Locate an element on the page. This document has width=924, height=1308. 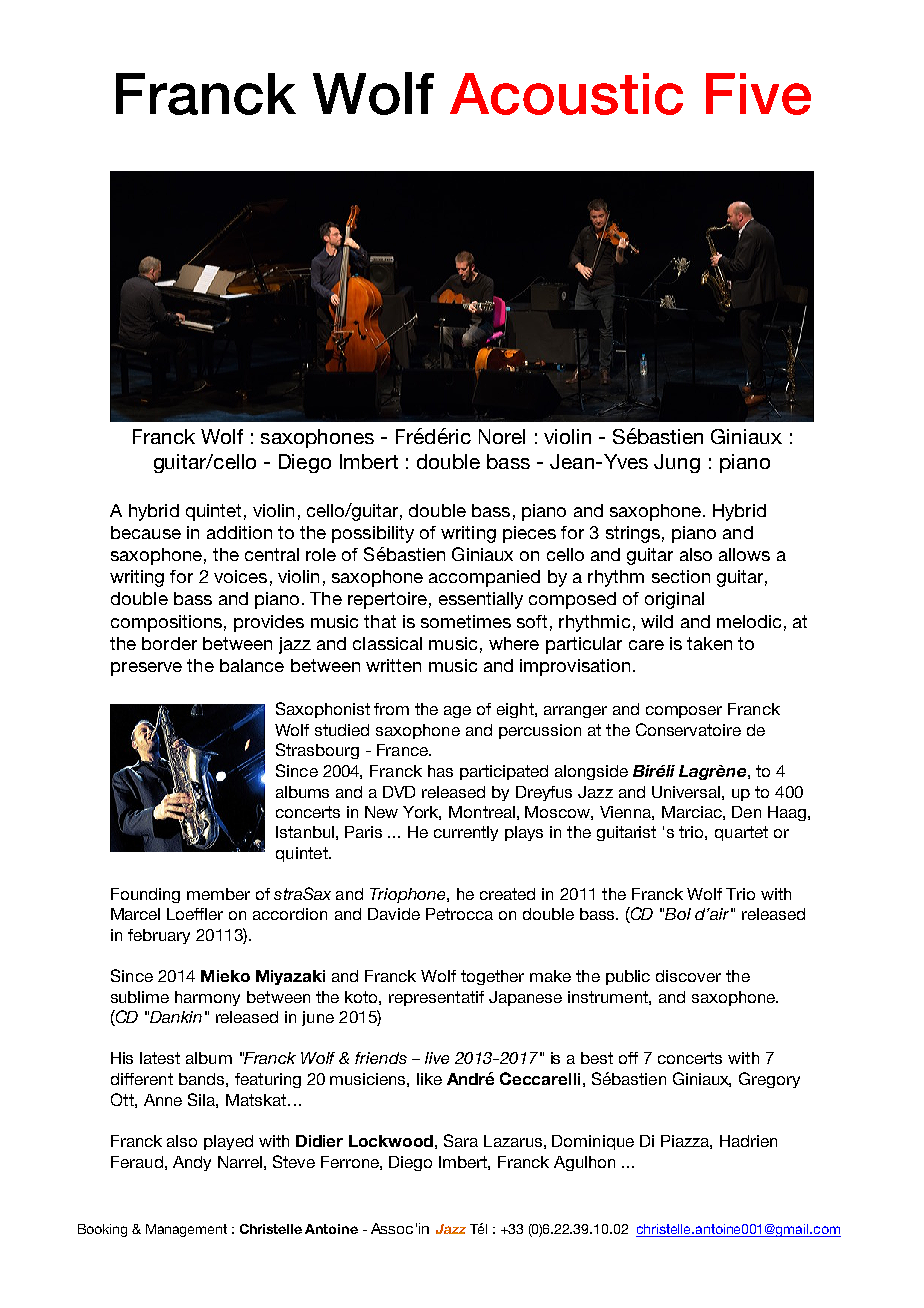
Andy is located at coordinates (192, 1163).
